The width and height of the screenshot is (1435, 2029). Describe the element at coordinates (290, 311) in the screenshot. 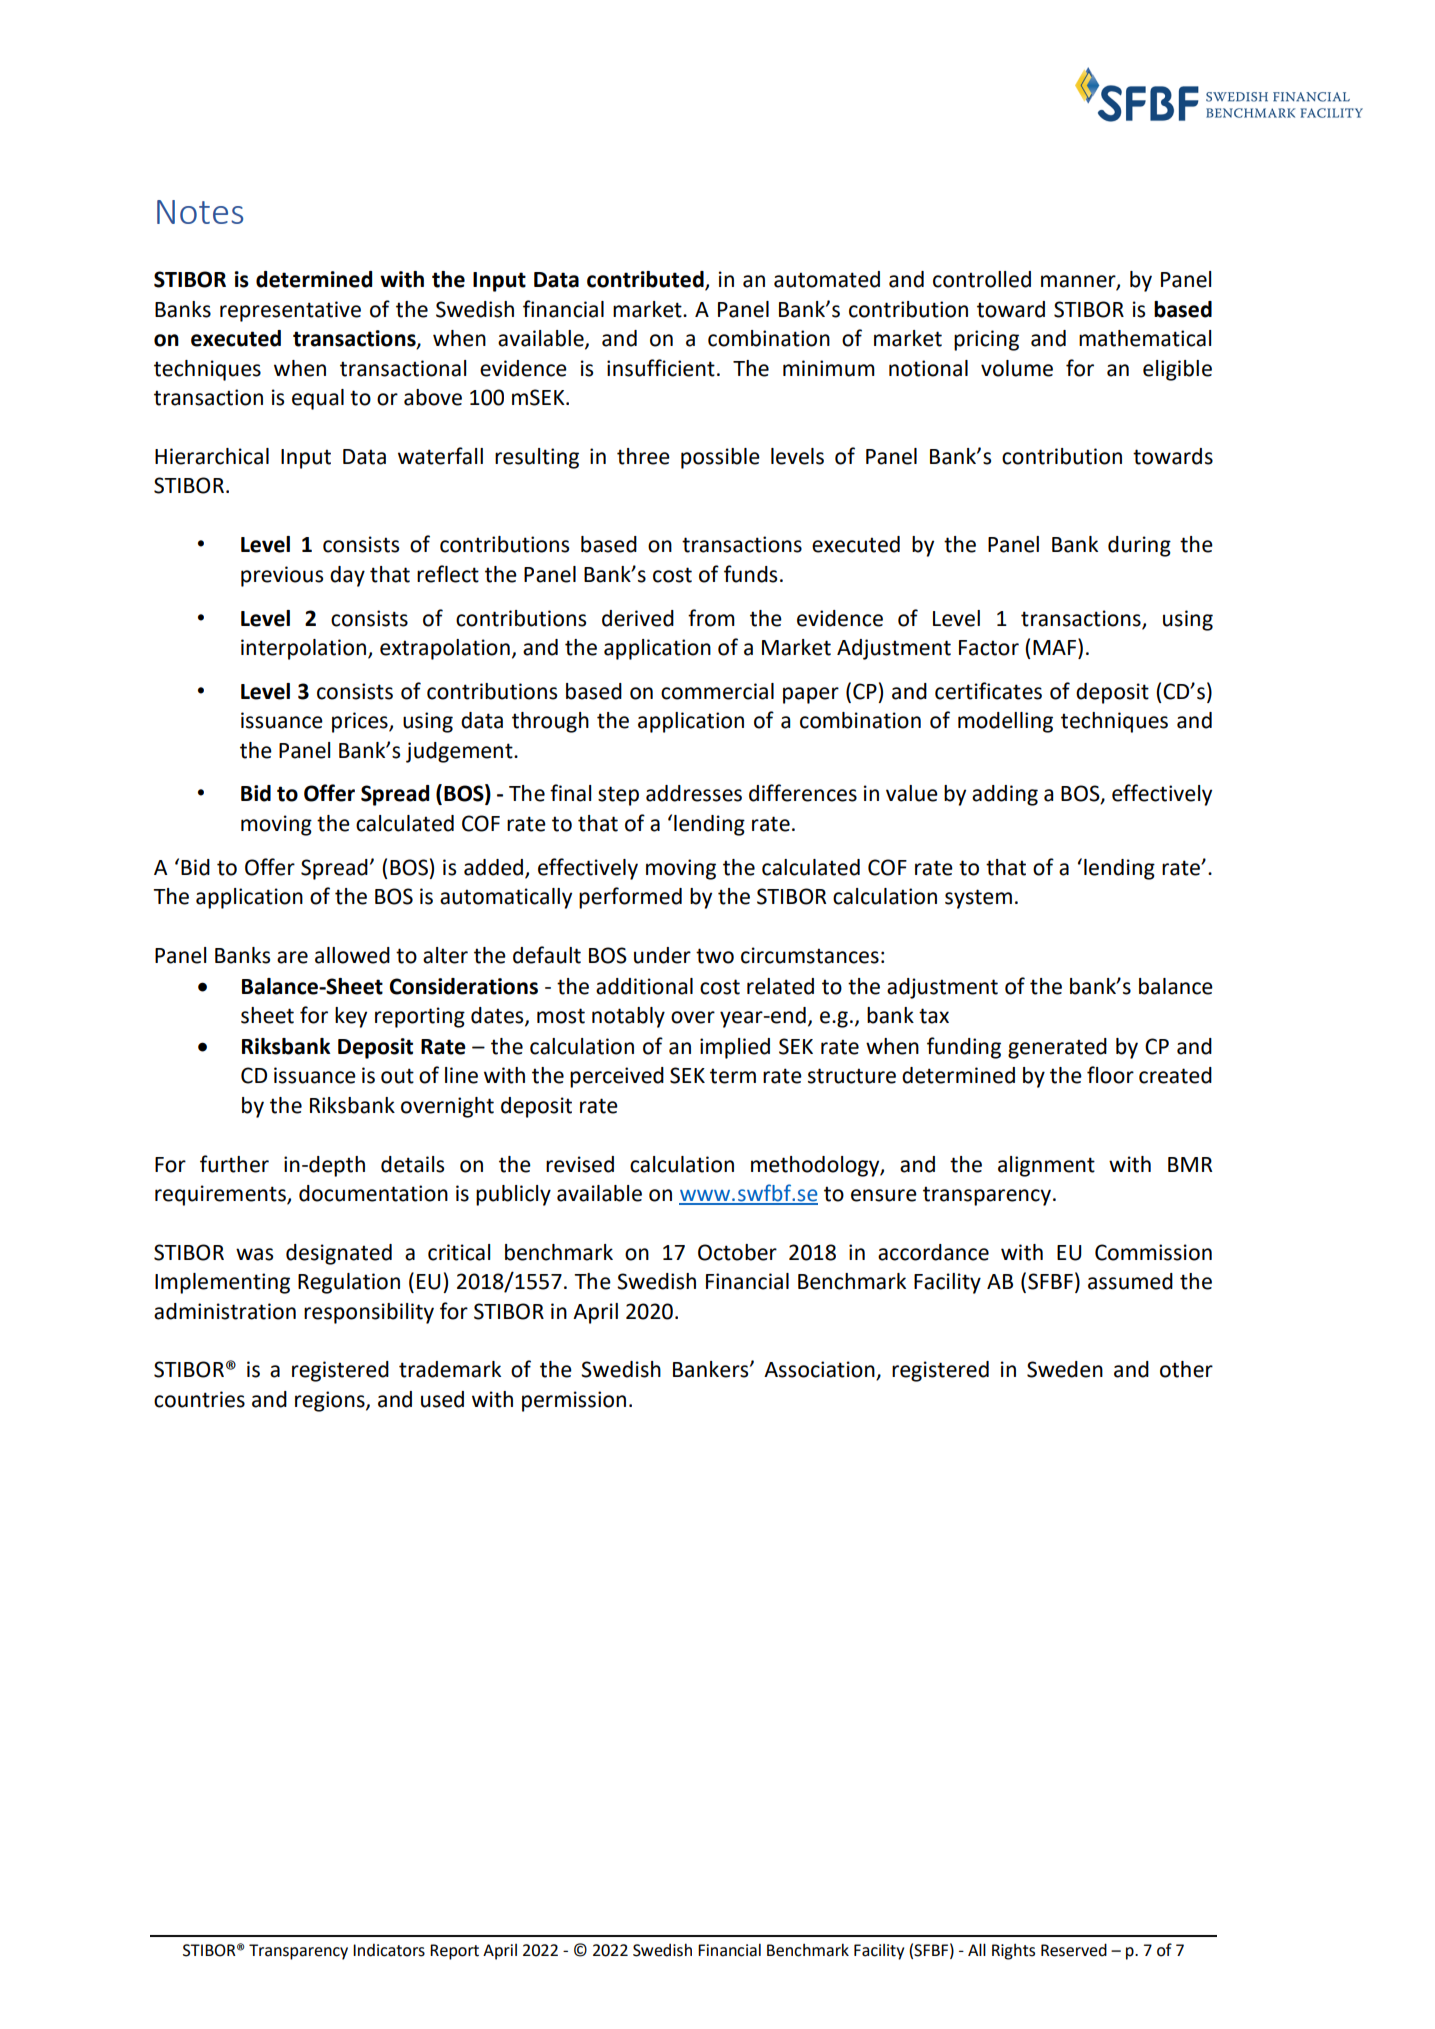

I see `representative` at that location.
